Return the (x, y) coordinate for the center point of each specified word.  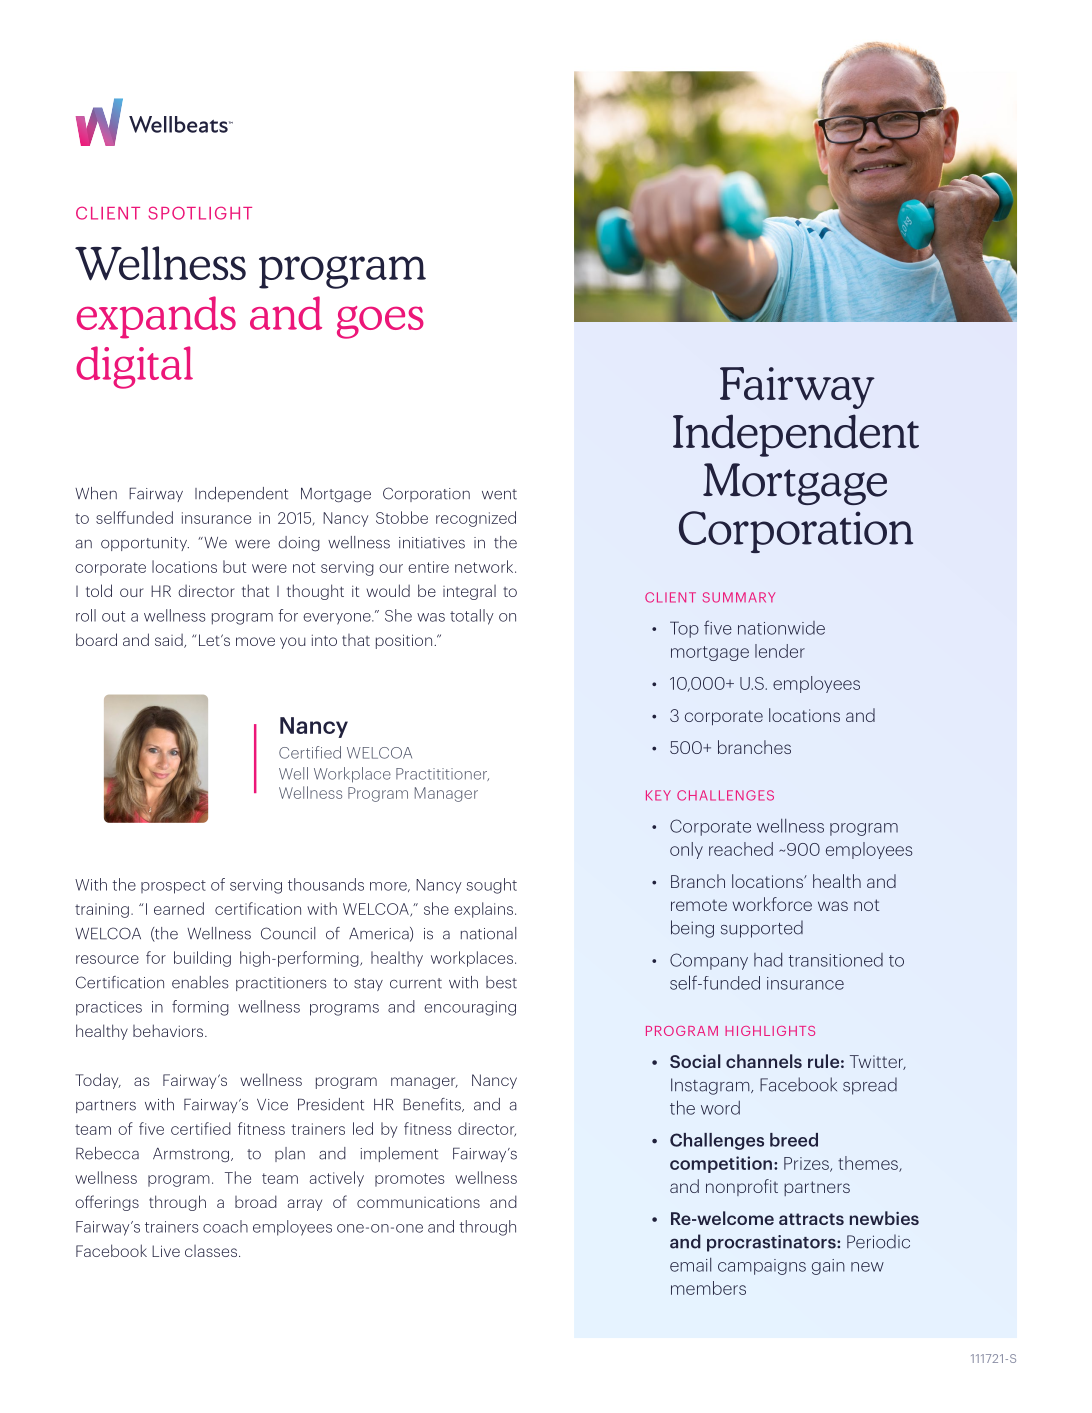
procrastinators (772, 1243)
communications (418, 1202)
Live (166, 1251)
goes (380, 322)
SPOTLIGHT (200, 213)
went (499, 494)
